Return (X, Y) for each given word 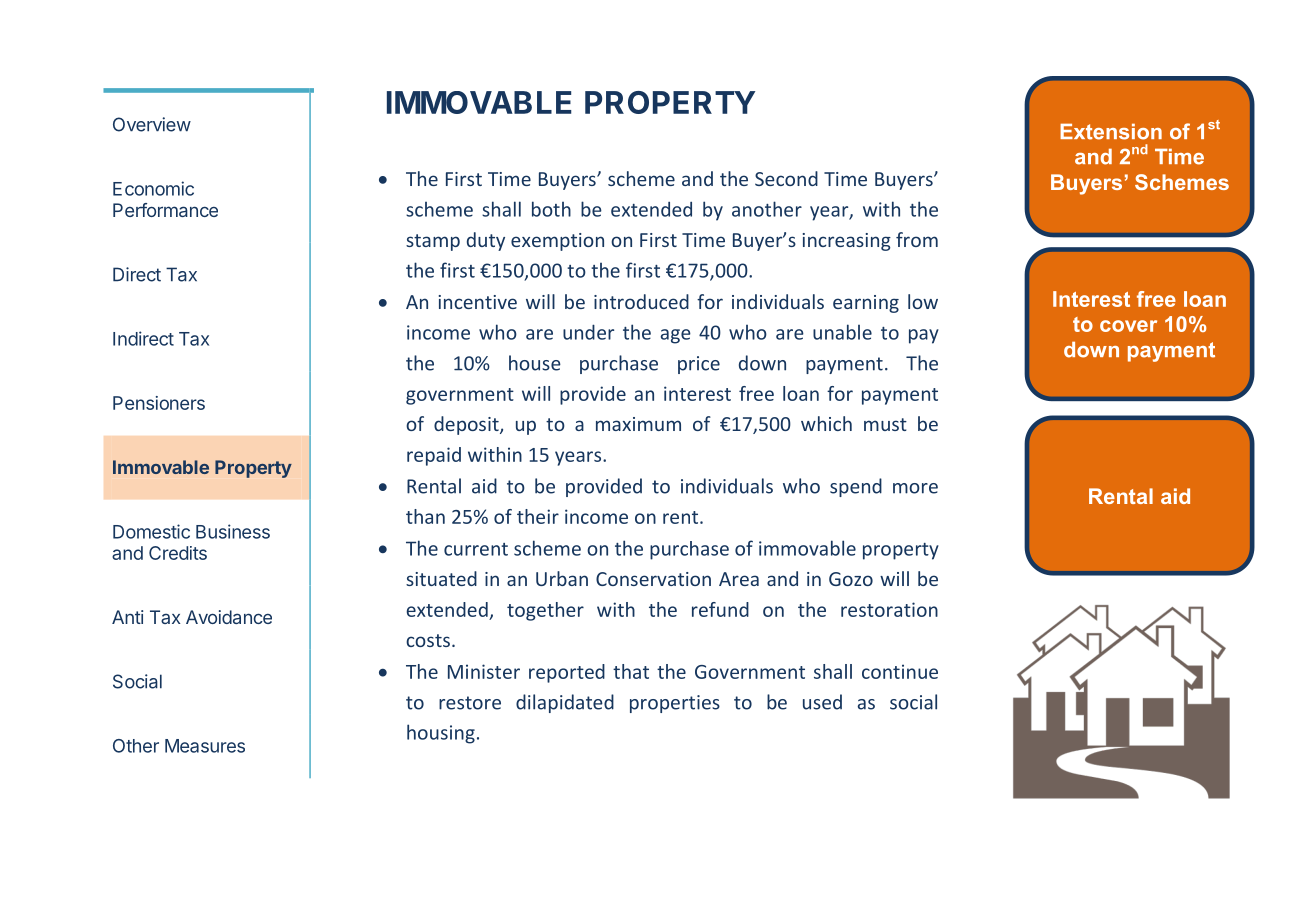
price (699, 365)
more (915, 488)
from (917, 239)
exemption (557, 242)
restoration (889, 609)
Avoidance (229, 617)
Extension (1111, 131)
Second (786, 178)
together (545, 611)
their (538, 516)
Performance (165, 210)
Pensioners (159, 403)
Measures (205, 746)
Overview (152, 124)
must (885, 424)
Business (233, 531)
